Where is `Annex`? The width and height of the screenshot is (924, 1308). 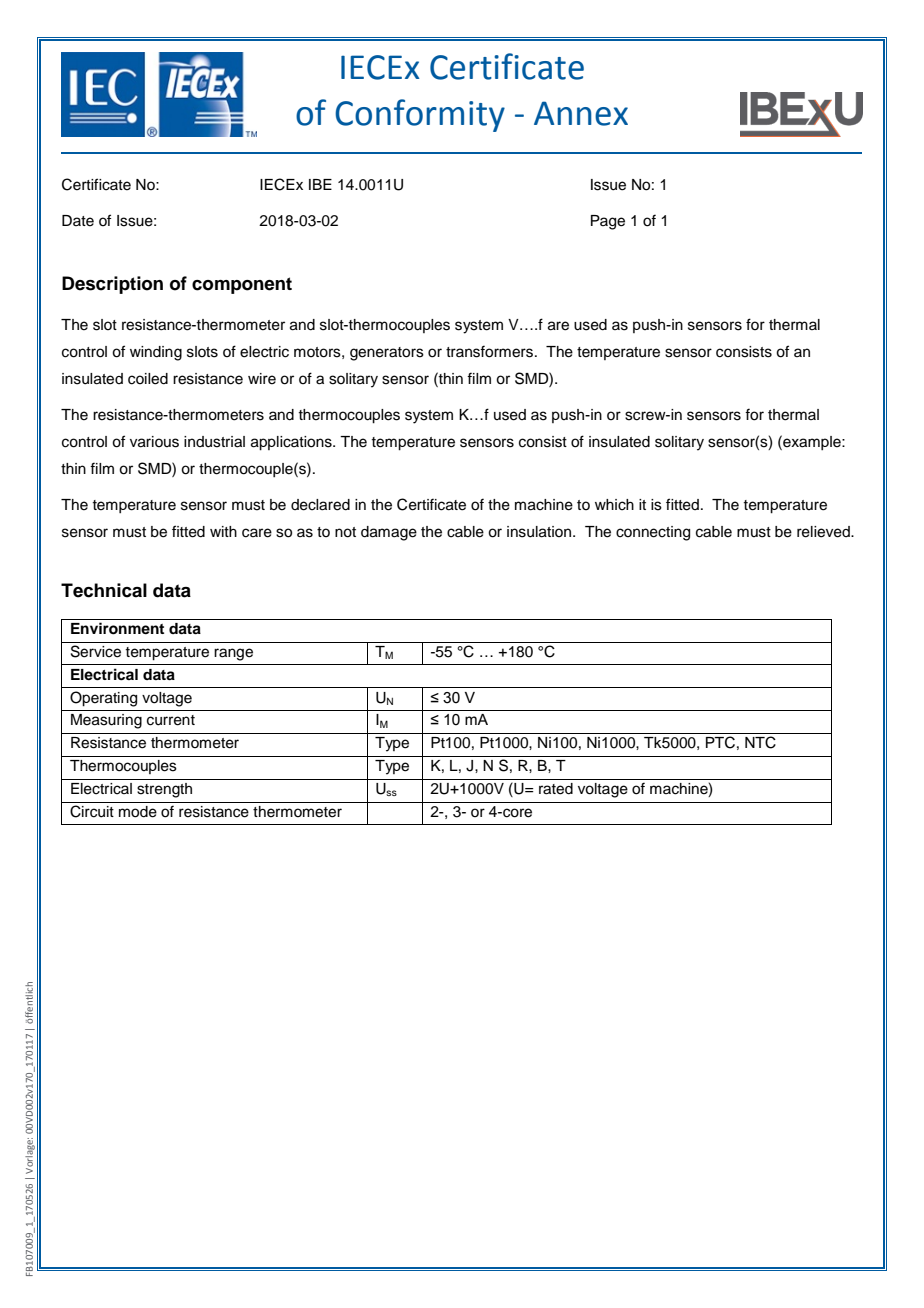 Annex is located at coordinates (581, 113).
